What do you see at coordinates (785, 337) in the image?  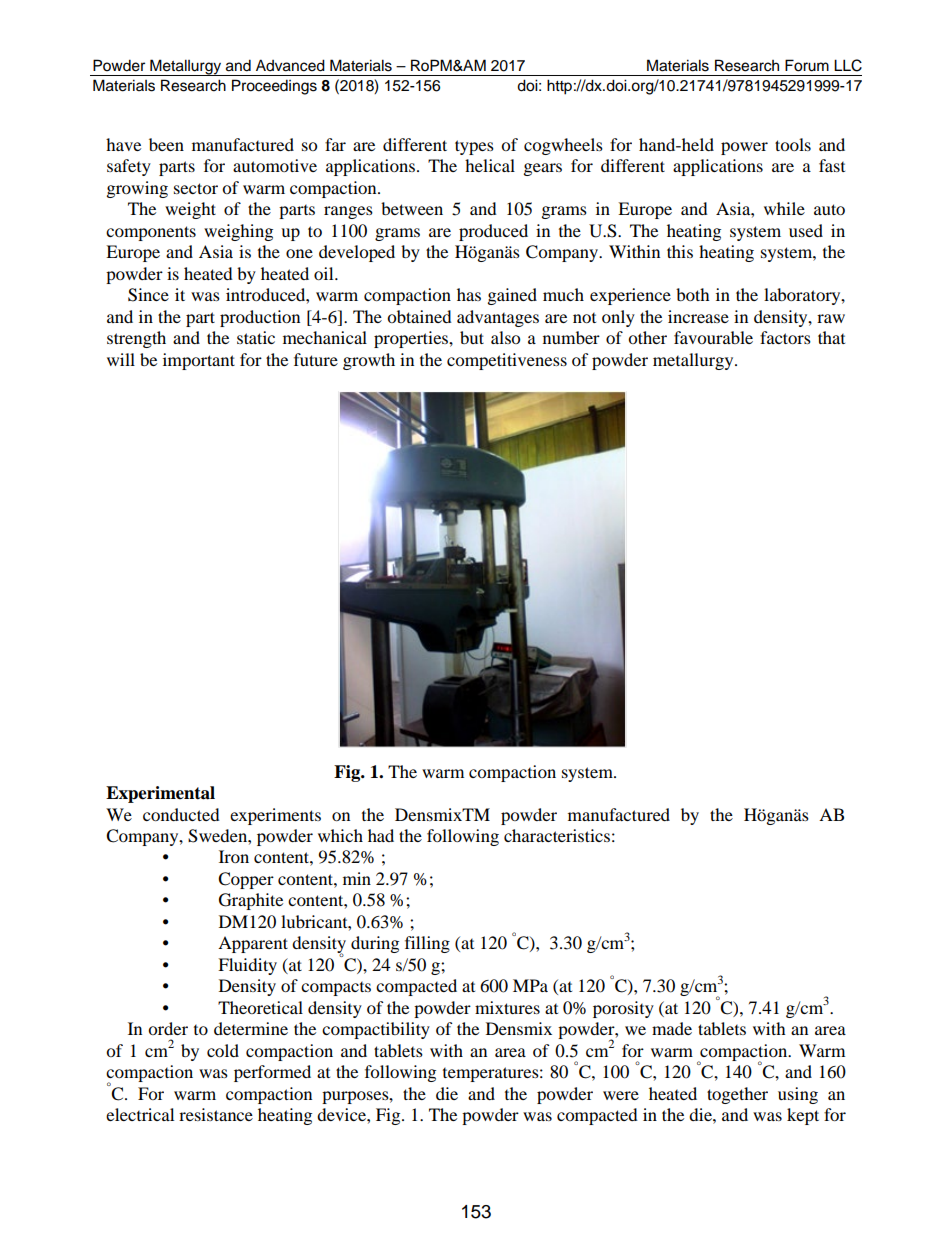 I see `factors` at bounding box center [785, 337].
